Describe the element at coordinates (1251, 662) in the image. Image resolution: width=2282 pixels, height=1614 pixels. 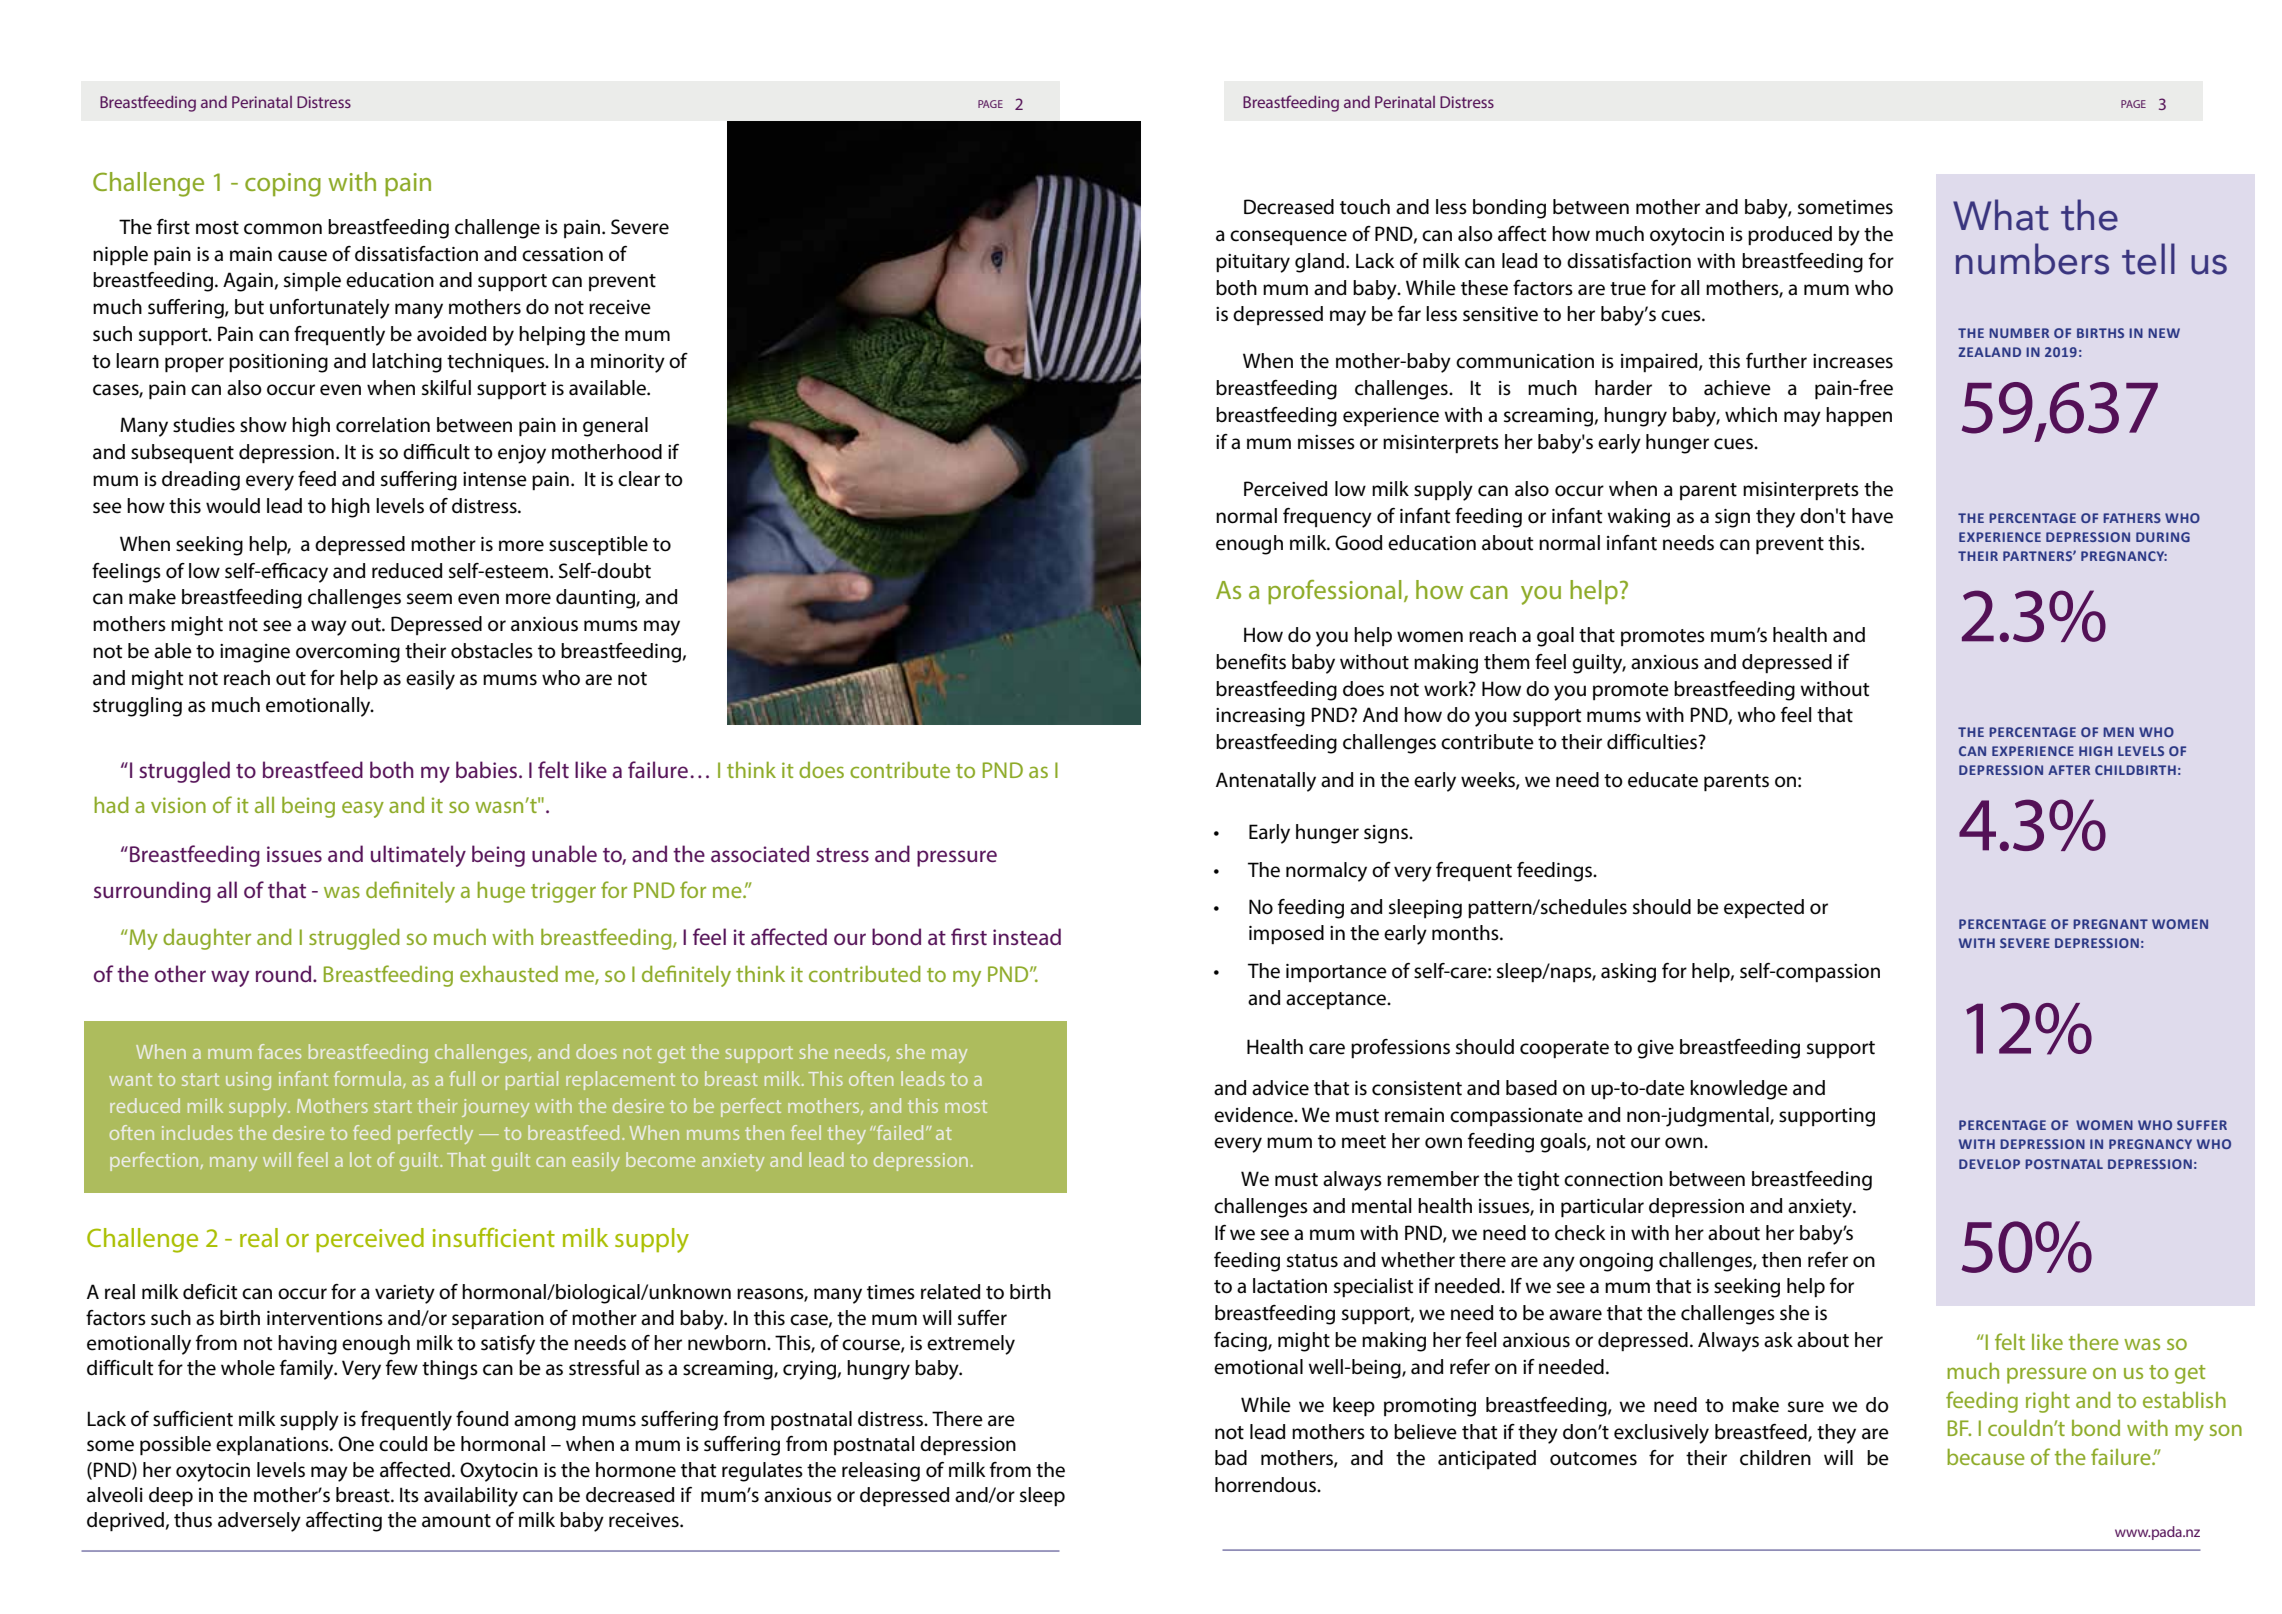
I see `benefits` at that location.
